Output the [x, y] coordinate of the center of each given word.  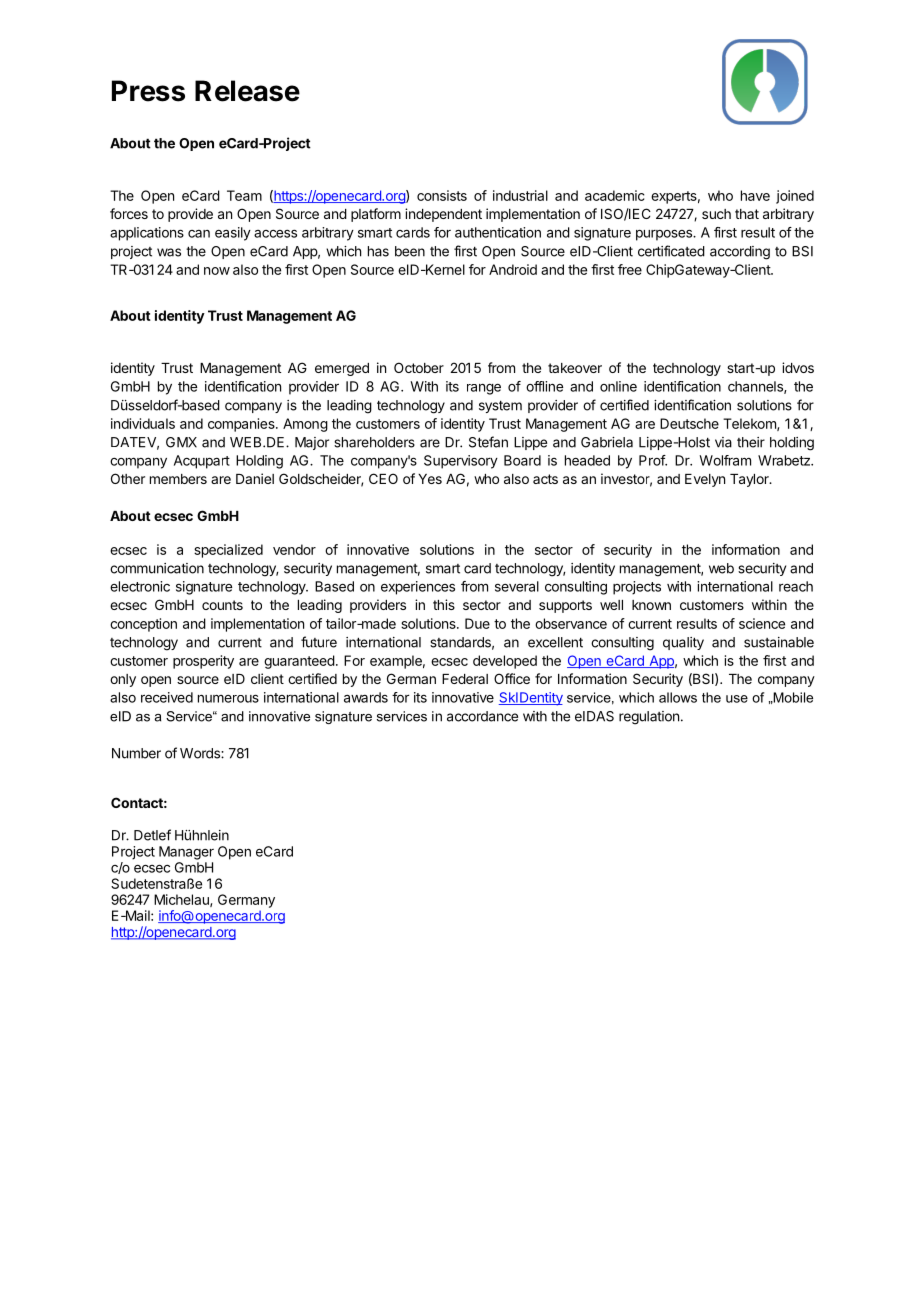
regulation [649, 718]
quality [683, 643]
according [740, 253]
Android [513, 269]
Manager [186, 853]
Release [247, 91]
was [169, 252]
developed [505, 662]
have [755, 195]
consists [442, 195]
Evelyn [705, 480]
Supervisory [461, 462]
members [178, 479]
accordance [482, 716]
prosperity [203, 662]
